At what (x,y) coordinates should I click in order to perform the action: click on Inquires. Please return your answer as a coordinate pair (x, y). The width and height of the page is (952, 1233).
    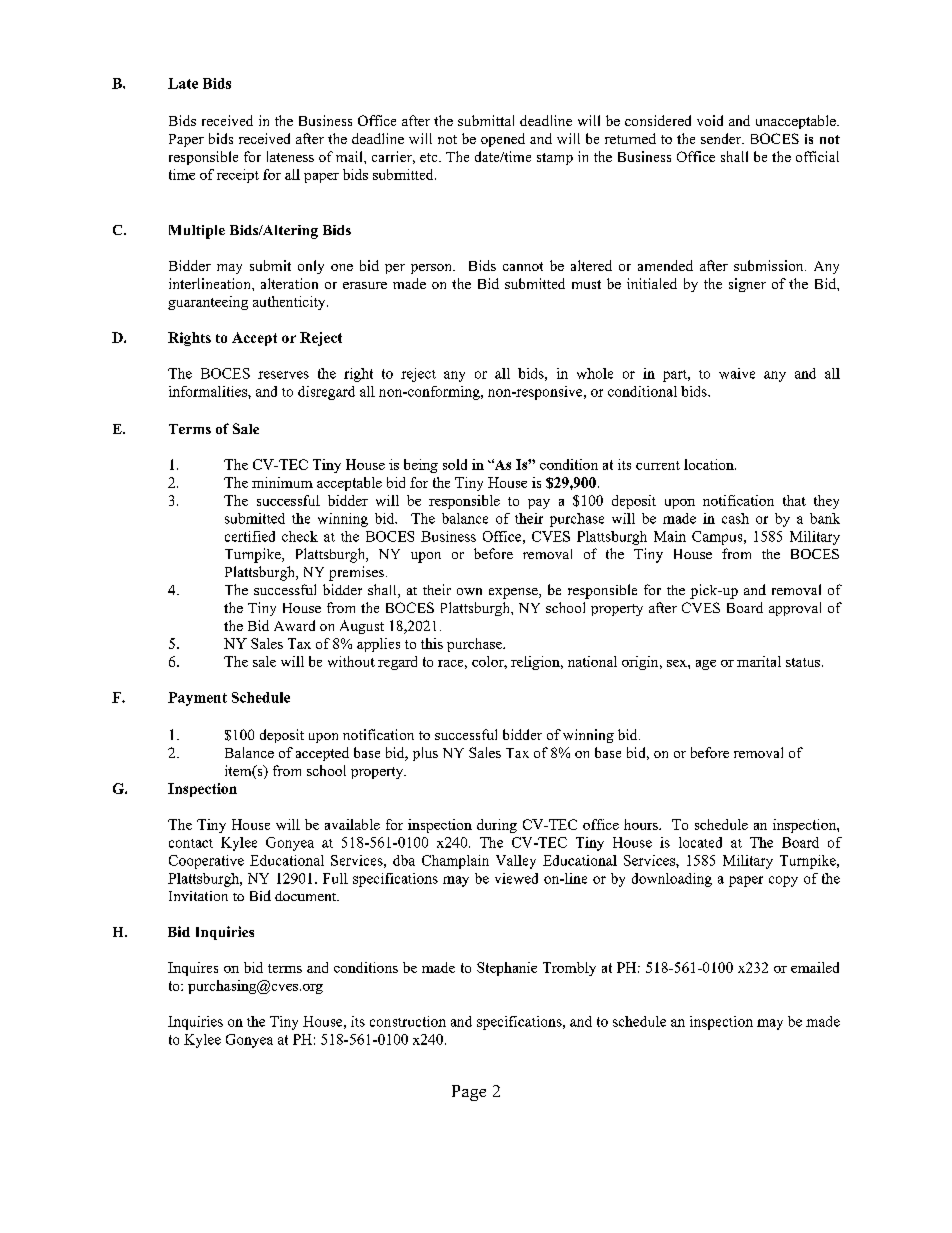
    Looking at the image, I should click on (193, 969).
